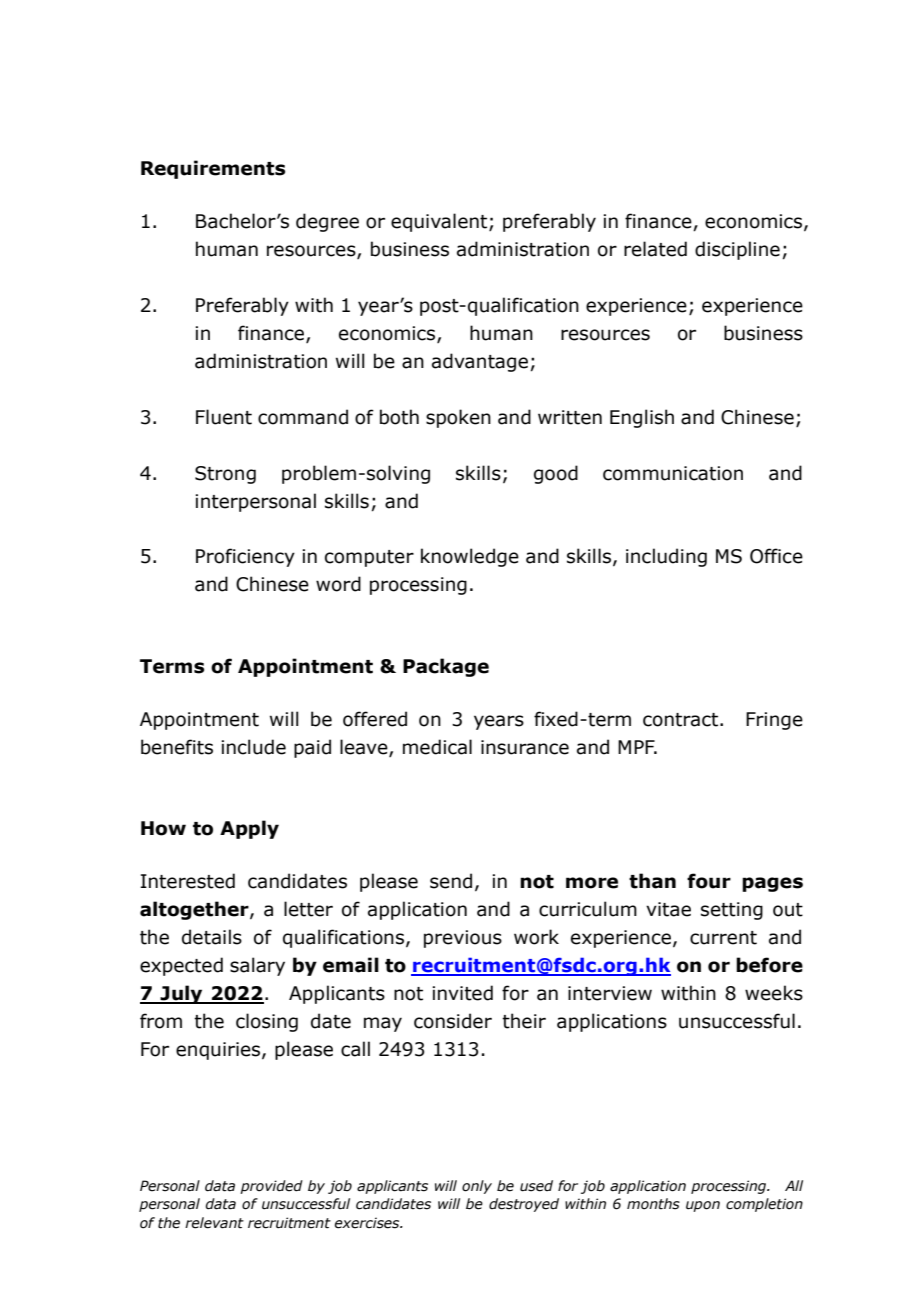 This image has width=924, height=1308. I want to click on Requirements, so click(213, 169).
